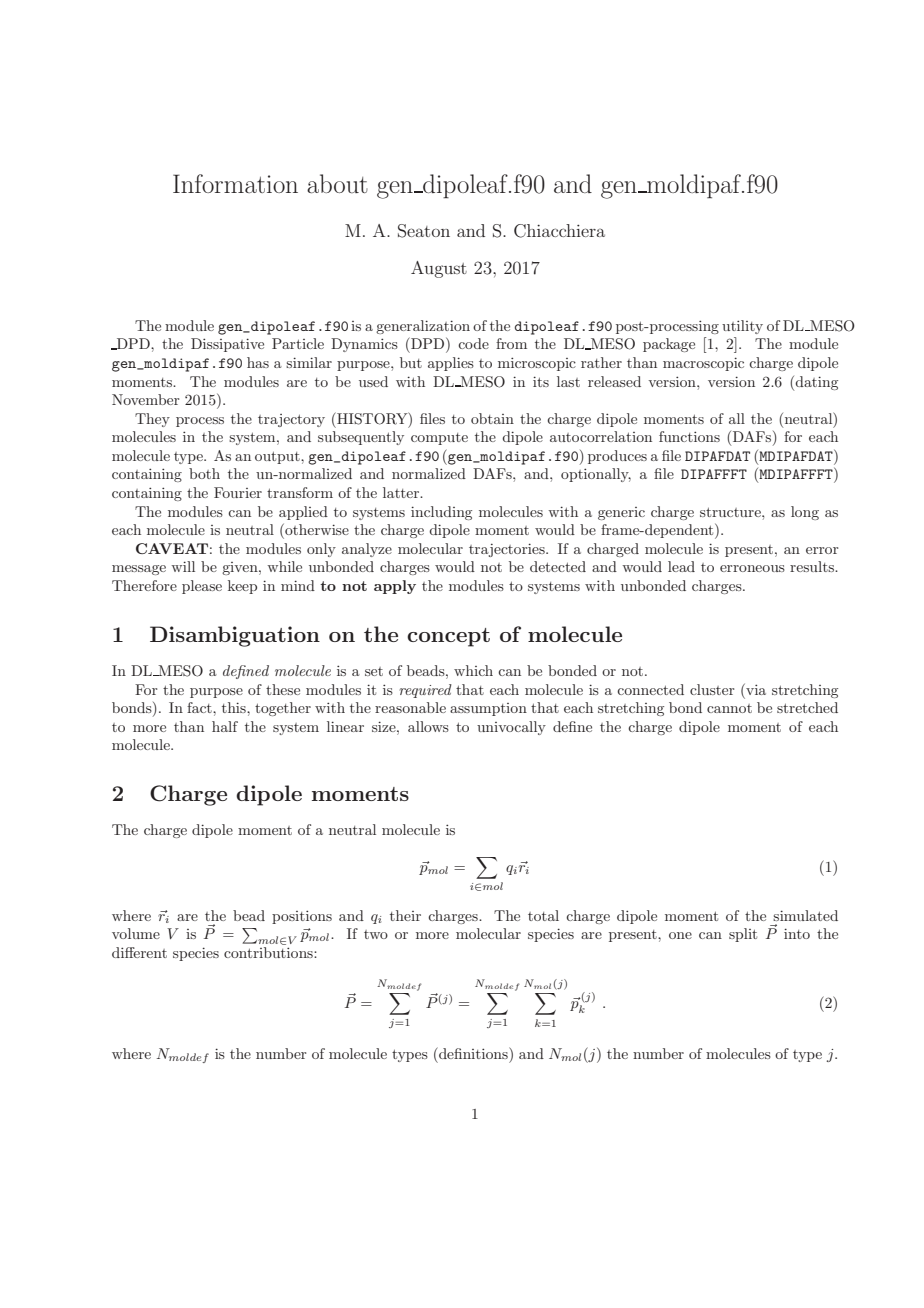 Image resolution: width=924 pixels, height=1308 pixels. Describe the element at coordinates (235, 183) in the screenshot. I see `Information` at that location.
